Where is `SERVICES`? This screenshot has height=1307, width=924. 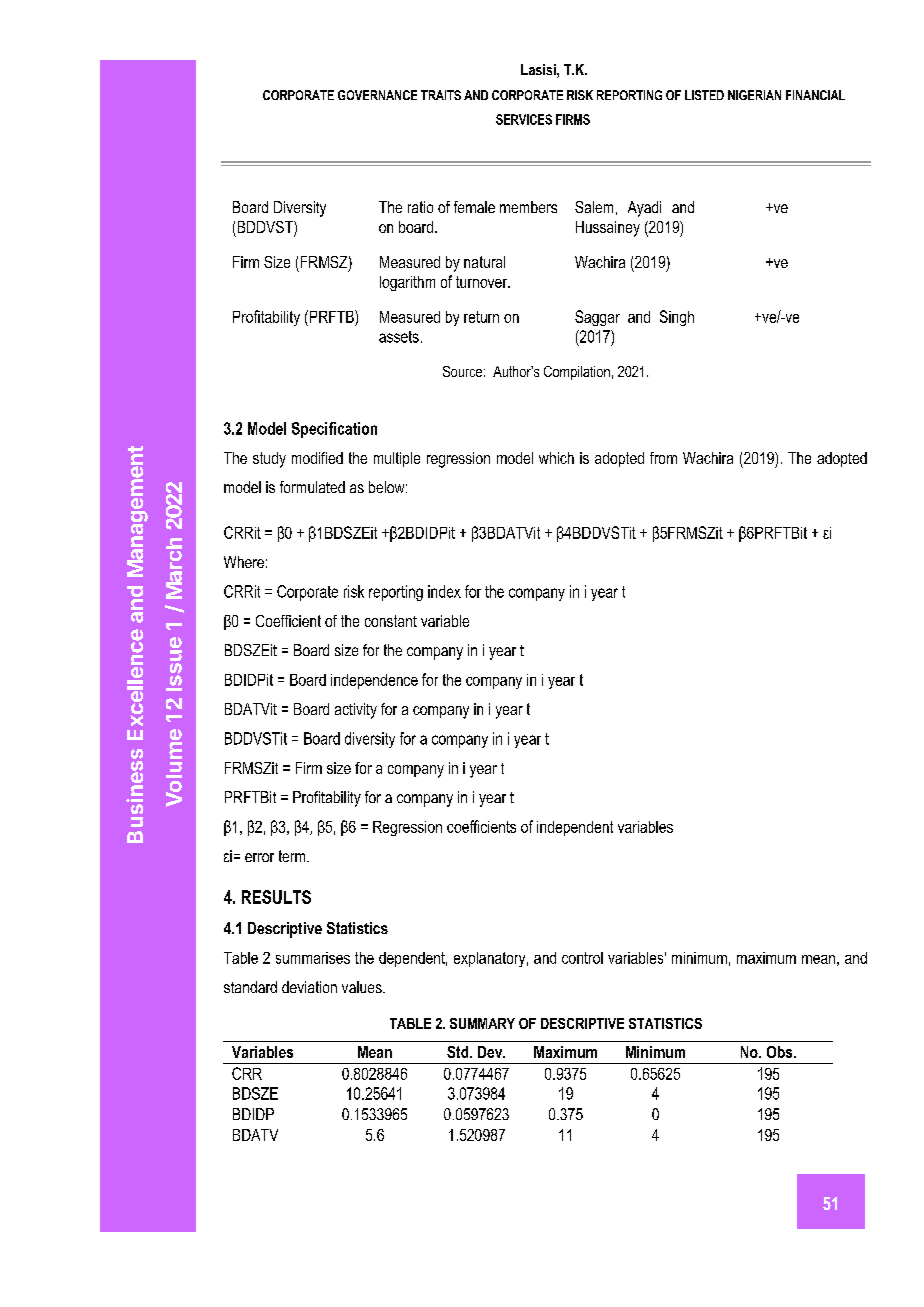
SERVICES is located at coordinates (524, 119).
